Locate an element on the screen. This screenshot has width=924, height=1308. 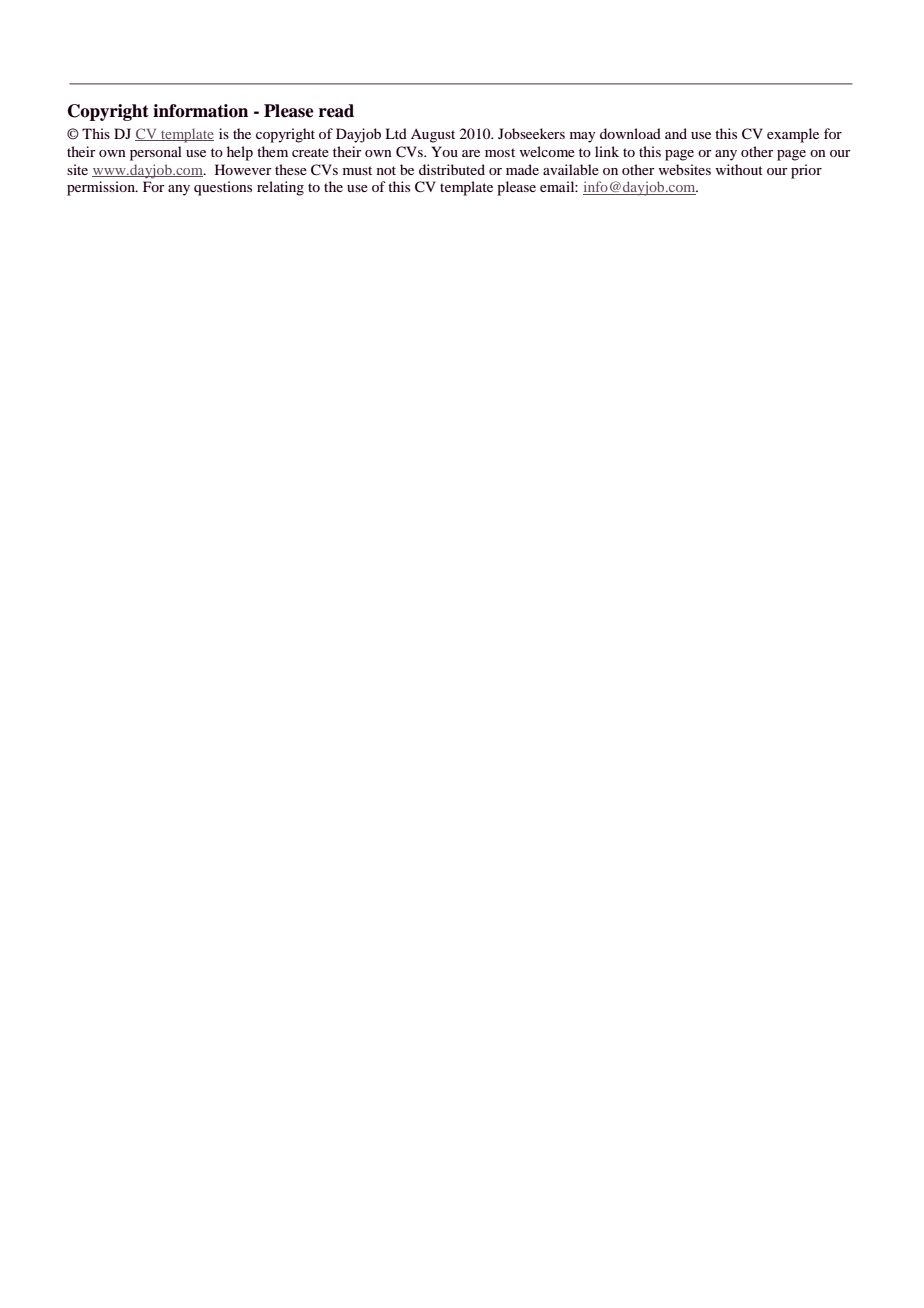
read is located at coordinates (336, 111).
